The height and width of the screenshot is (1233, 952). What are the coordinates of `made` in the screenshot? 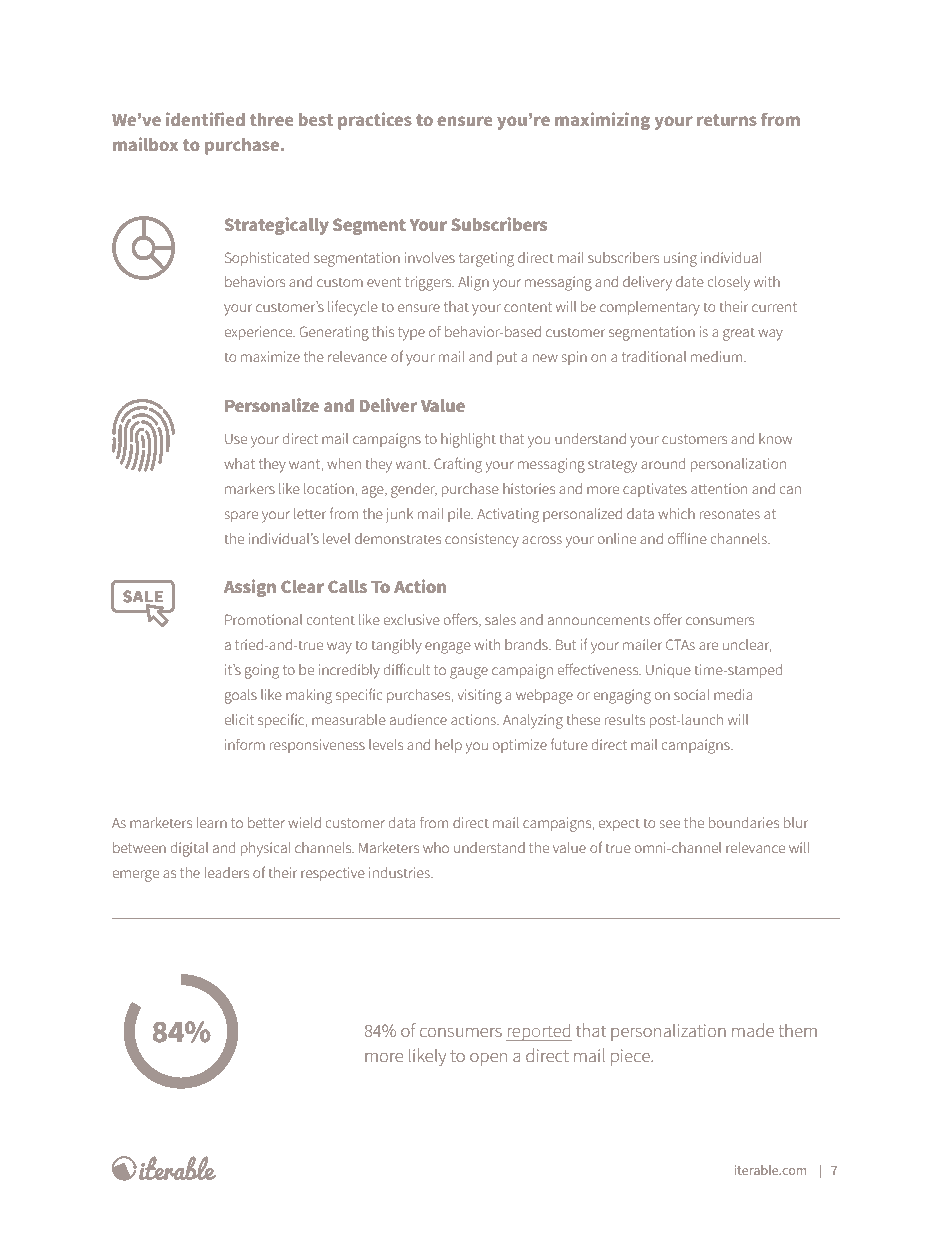 It's located at (753, 1030).
